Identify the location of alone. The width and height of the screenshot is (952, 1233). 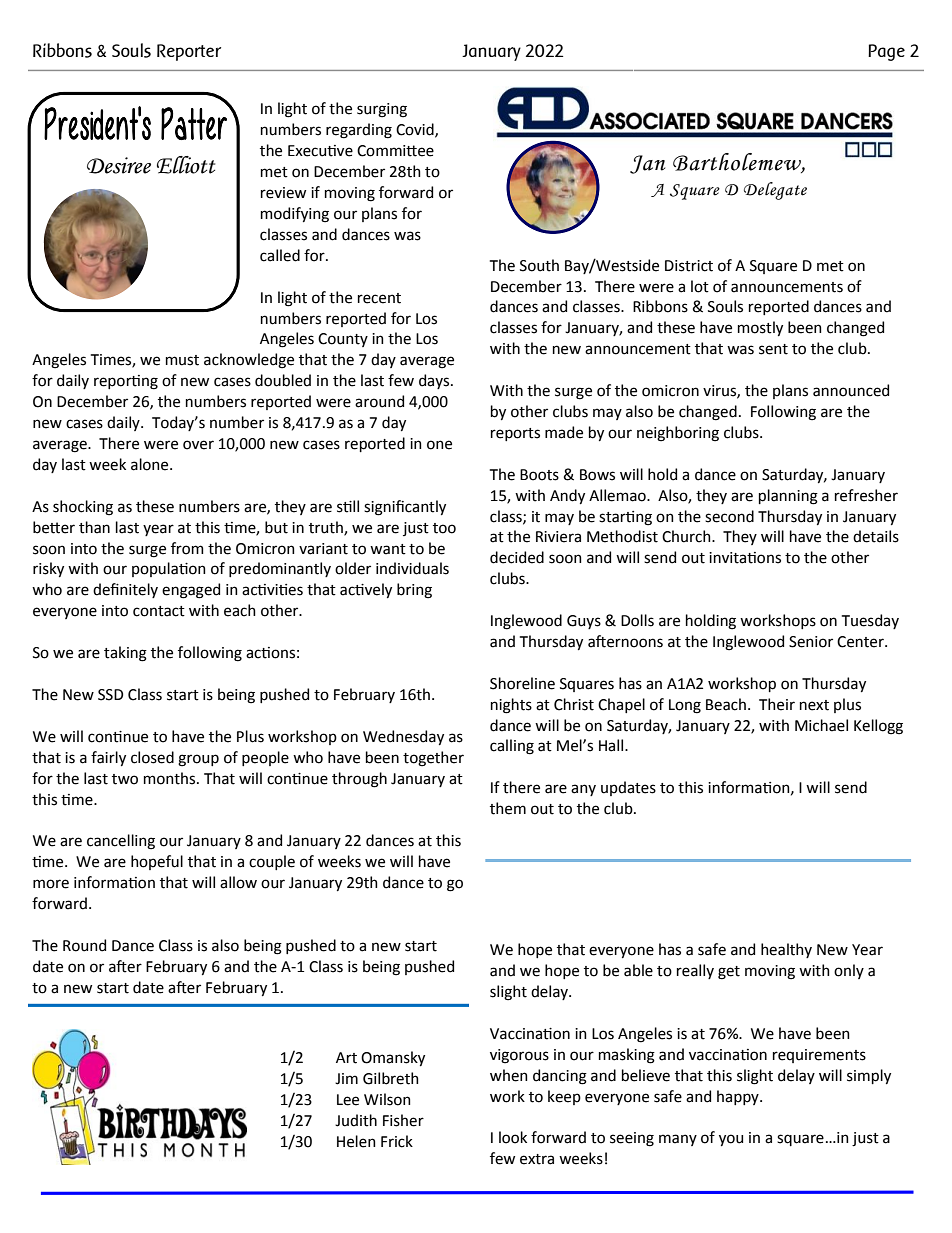
(151, 464).
